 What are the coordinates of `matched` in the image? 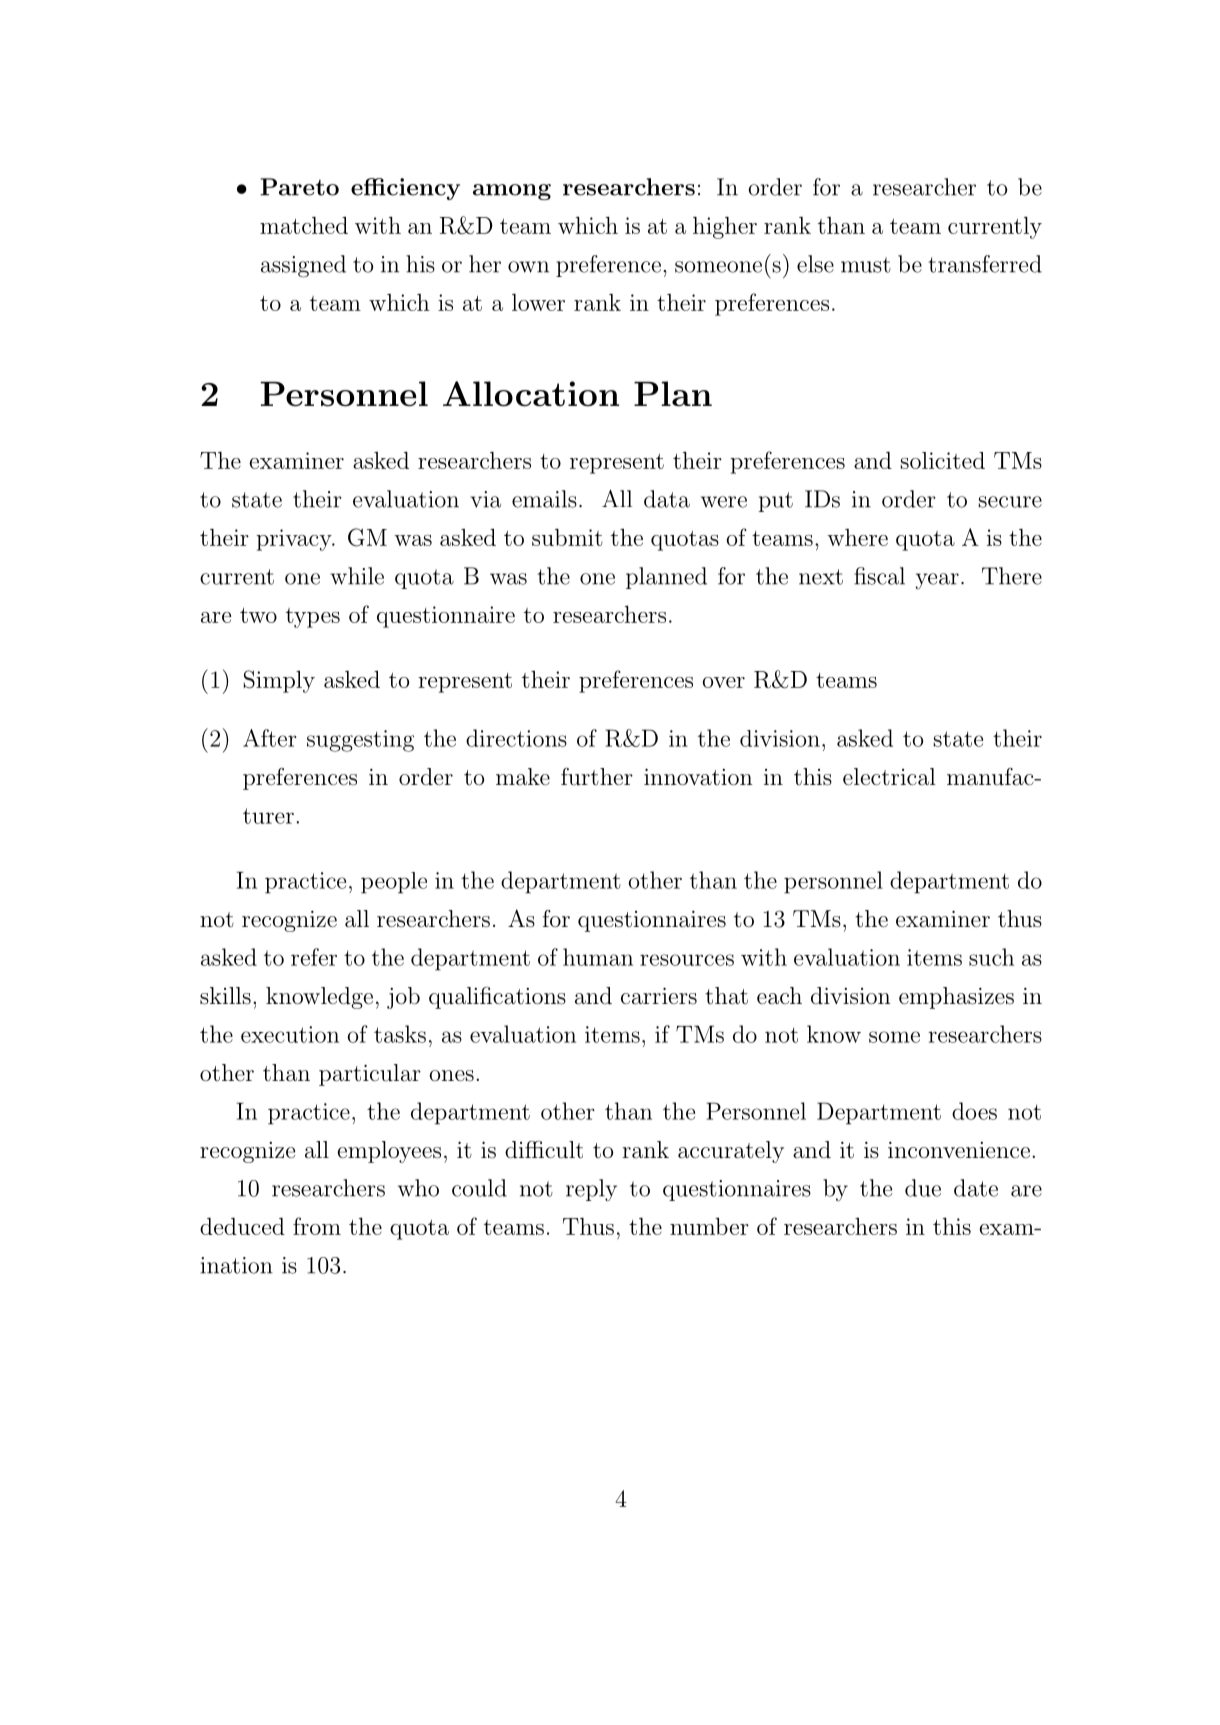 It's located at (304, 225).
